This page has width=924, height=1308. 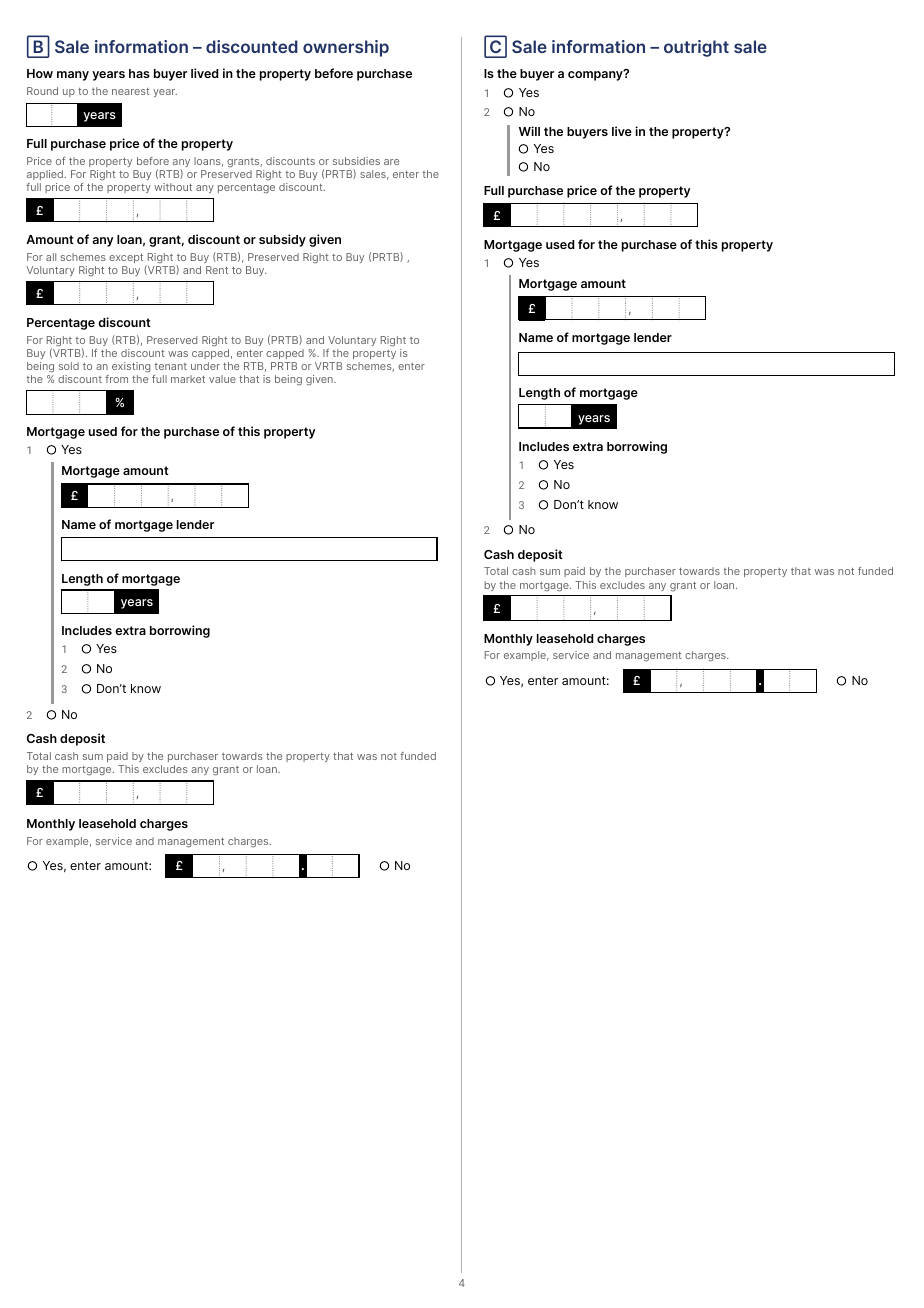 I want to click on Will, so click(x=529, y=131).
